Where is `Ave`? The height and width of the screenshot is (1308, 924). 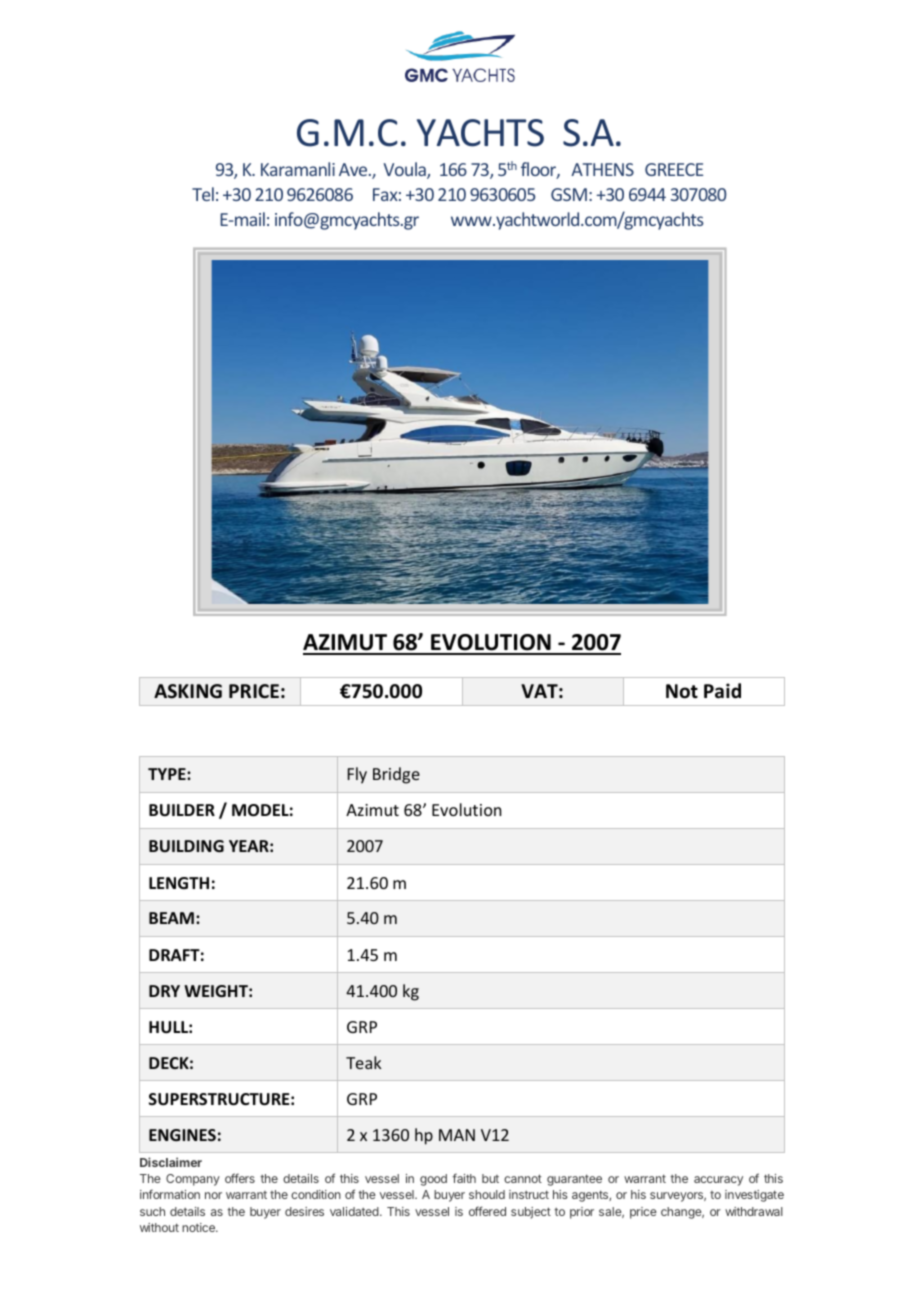
Ave is located at coordinates (354, 169).
